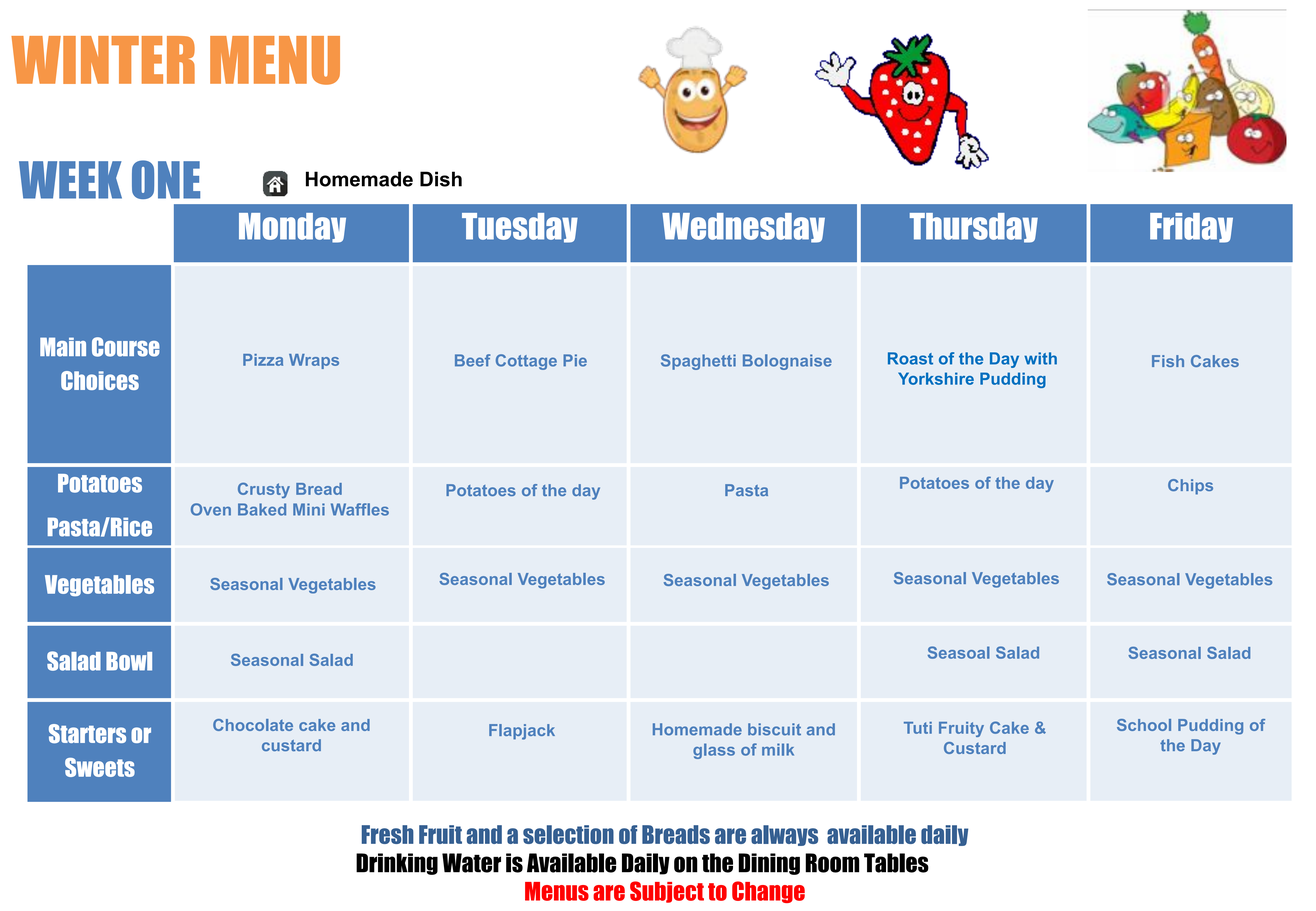  I want to click on with, so click(1040, 358).
